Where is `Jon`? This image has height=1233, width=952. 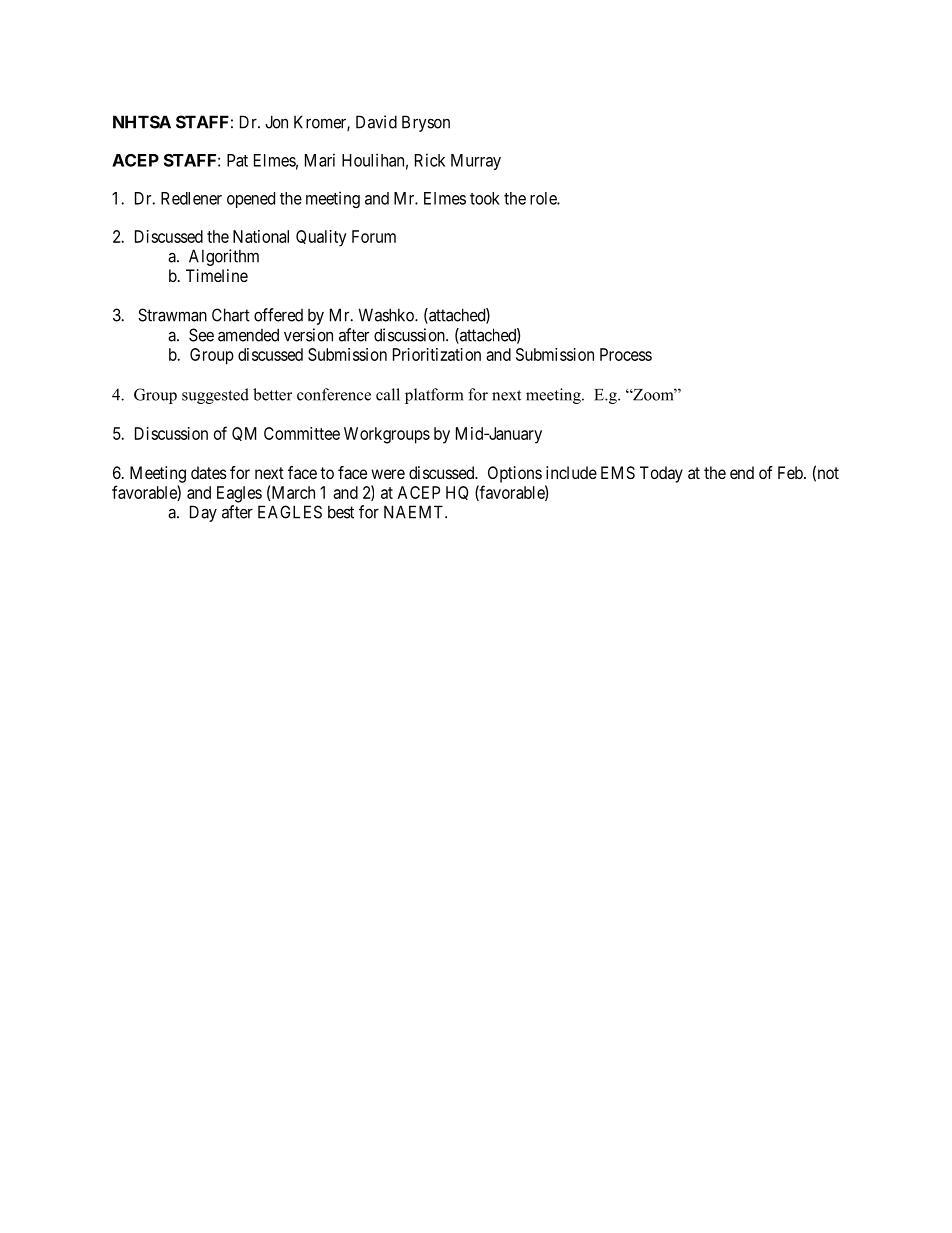 Jon is located at coordinates (276, 122).
